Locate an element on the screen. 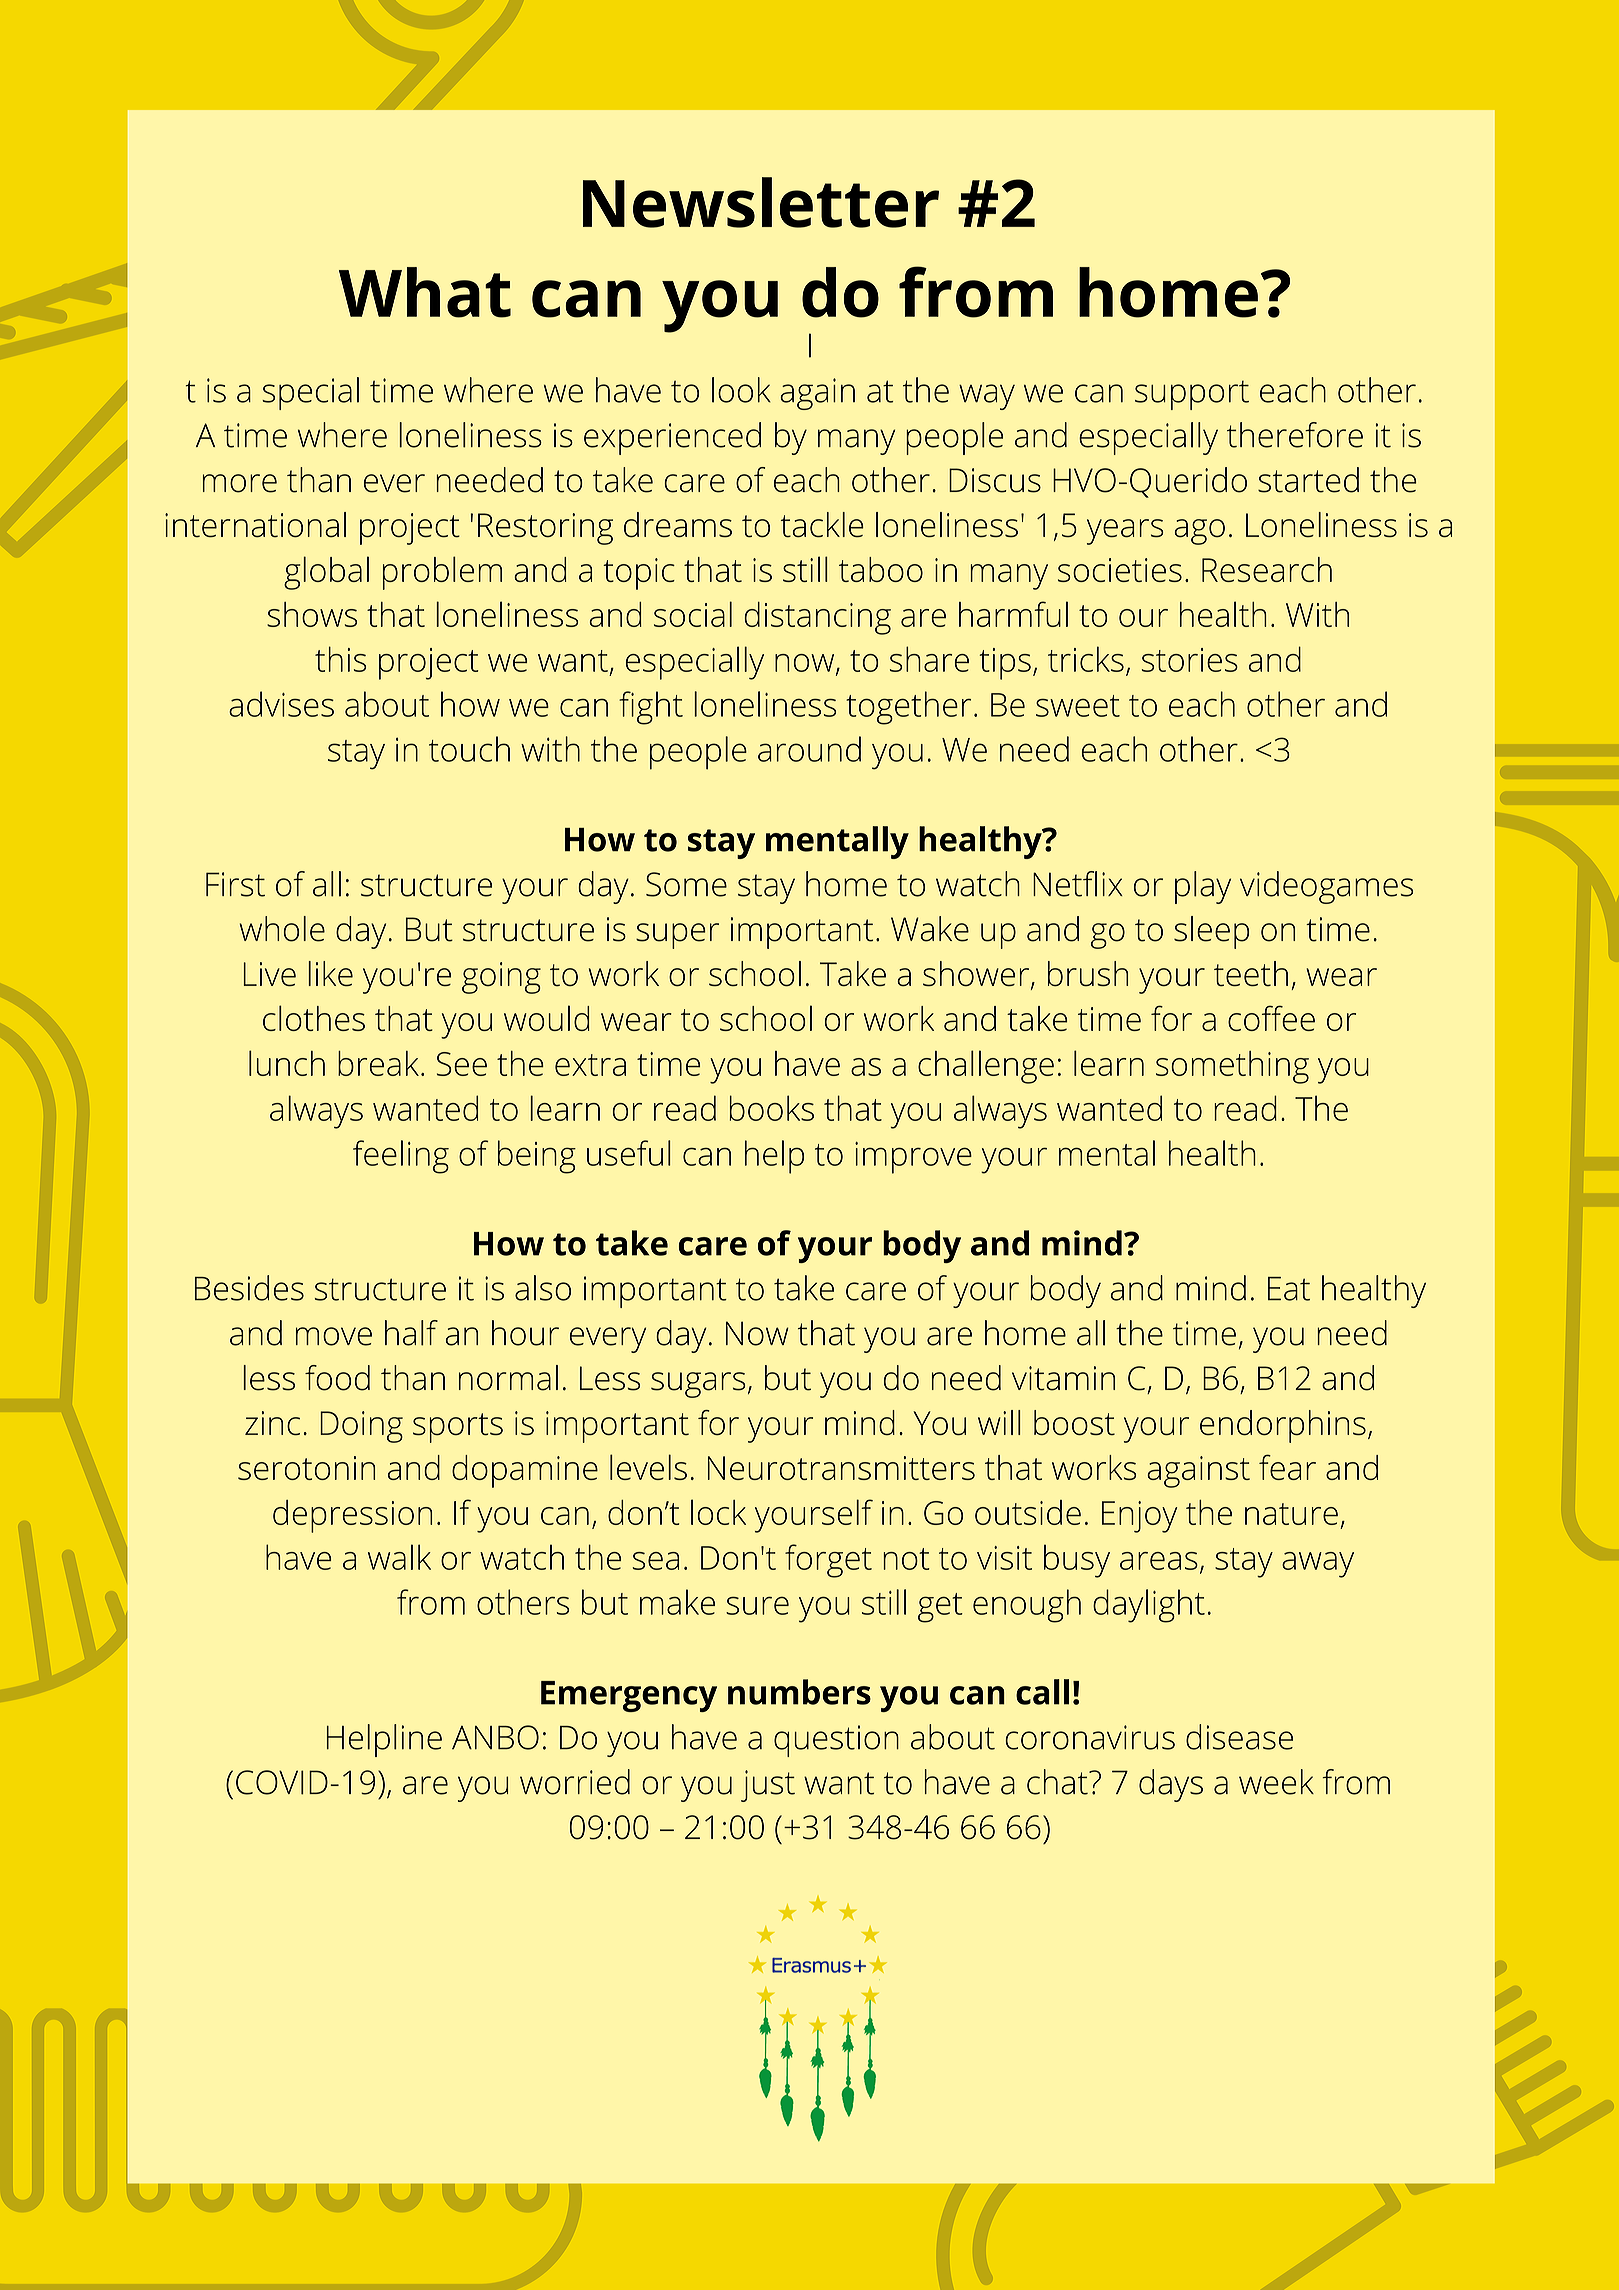  What is located at coordinates (425, 292).
